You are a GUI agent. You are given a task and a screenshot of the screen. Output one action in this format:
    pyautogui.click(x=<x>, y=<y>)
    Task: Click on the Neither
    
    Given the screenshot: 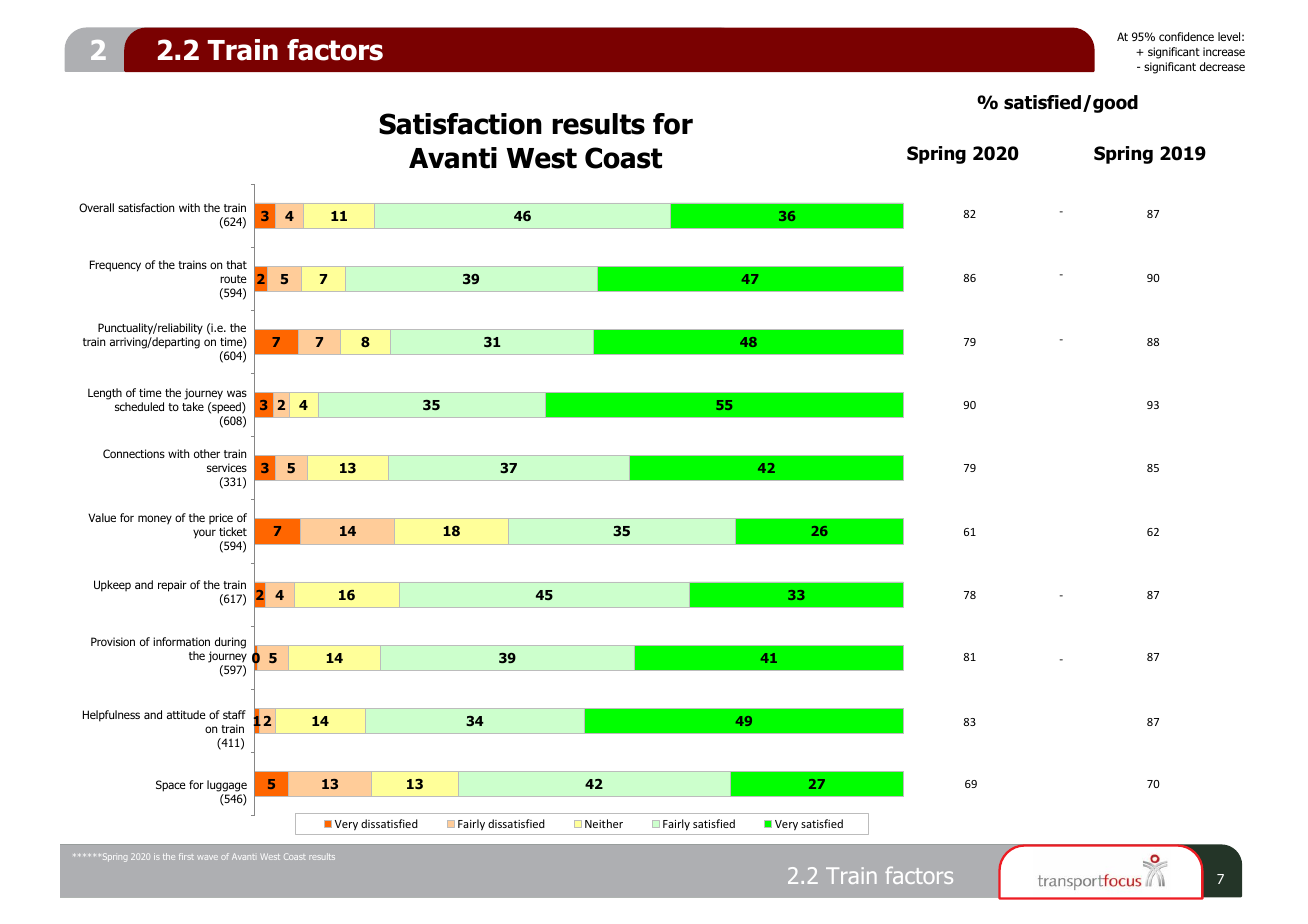 What is the action you would take?
    pyautogui.click(x=604, y=823)
